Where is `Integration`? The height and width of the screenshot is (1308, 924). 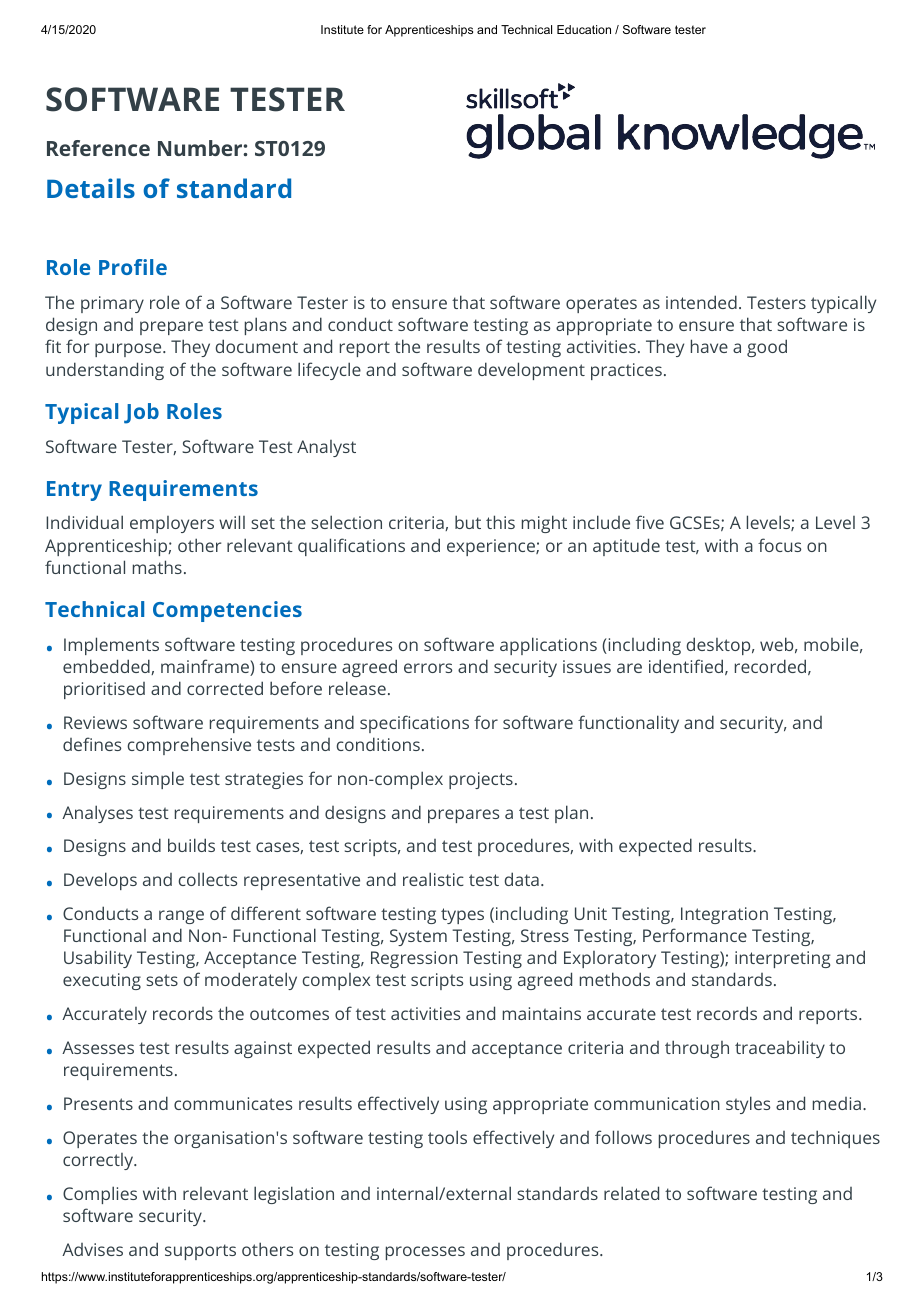 Integration is located at coordinates (724, 915).
